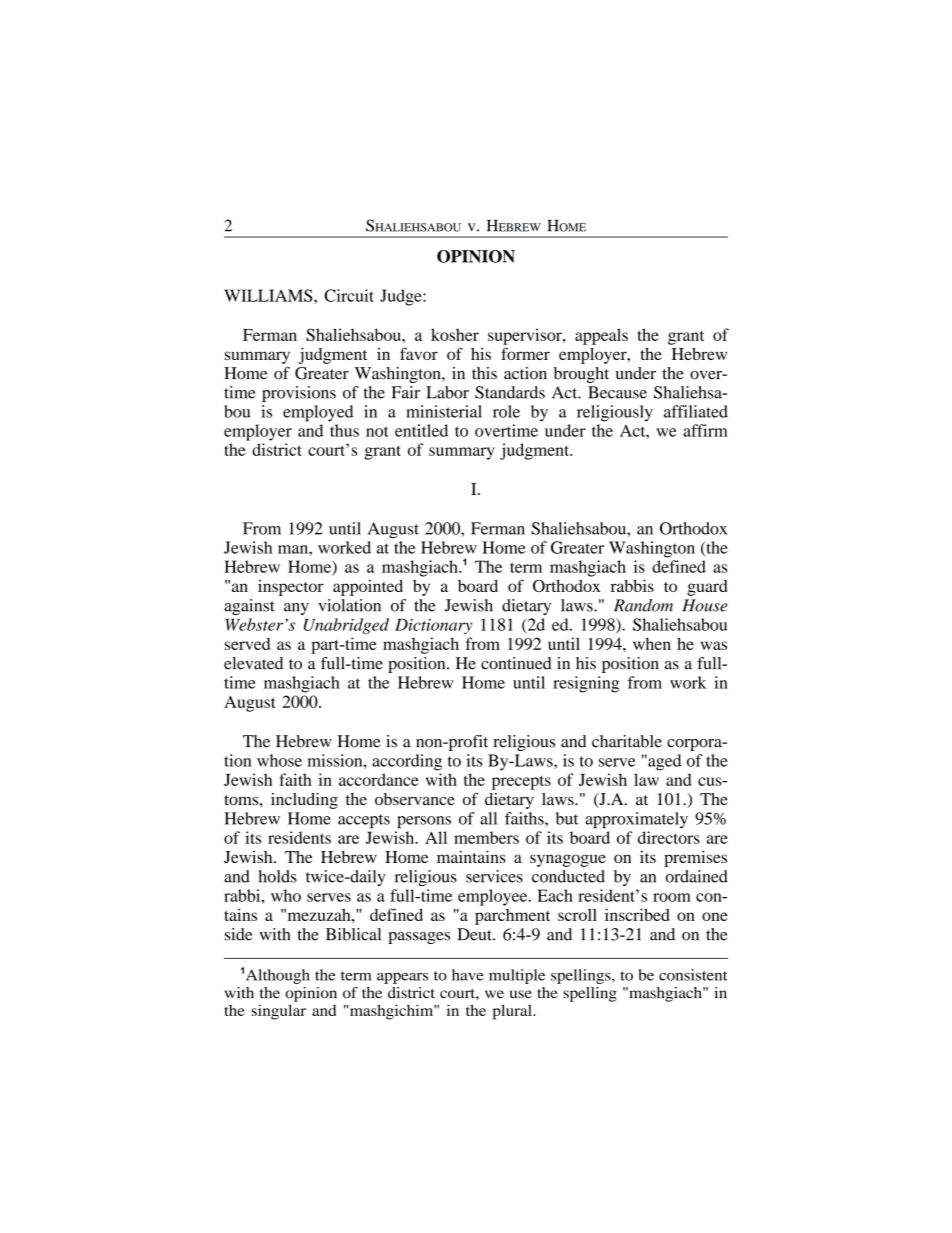  I want to click on thus, so click(344, 430).
